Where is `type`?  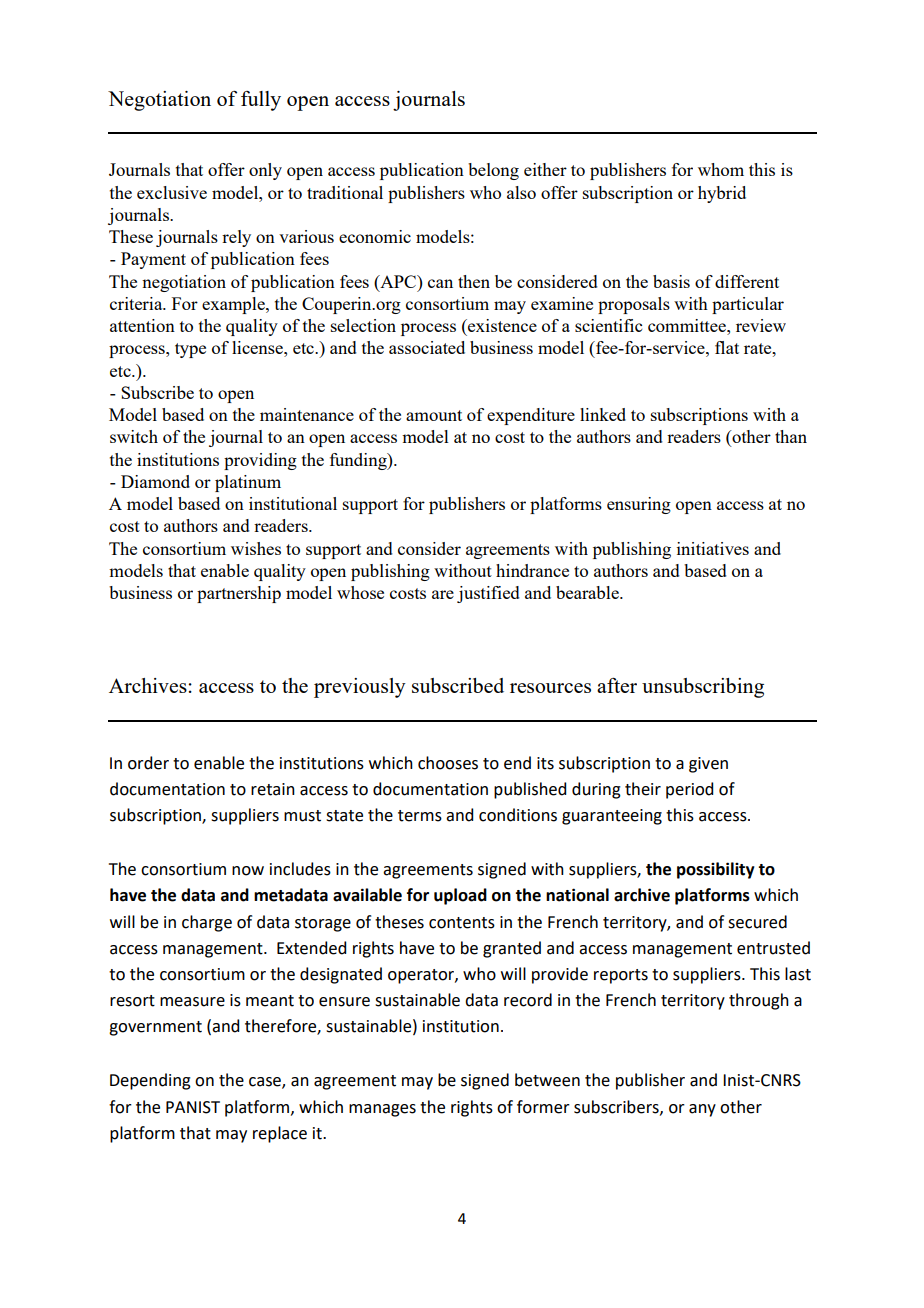
type is located at coordinates (190, 350).
